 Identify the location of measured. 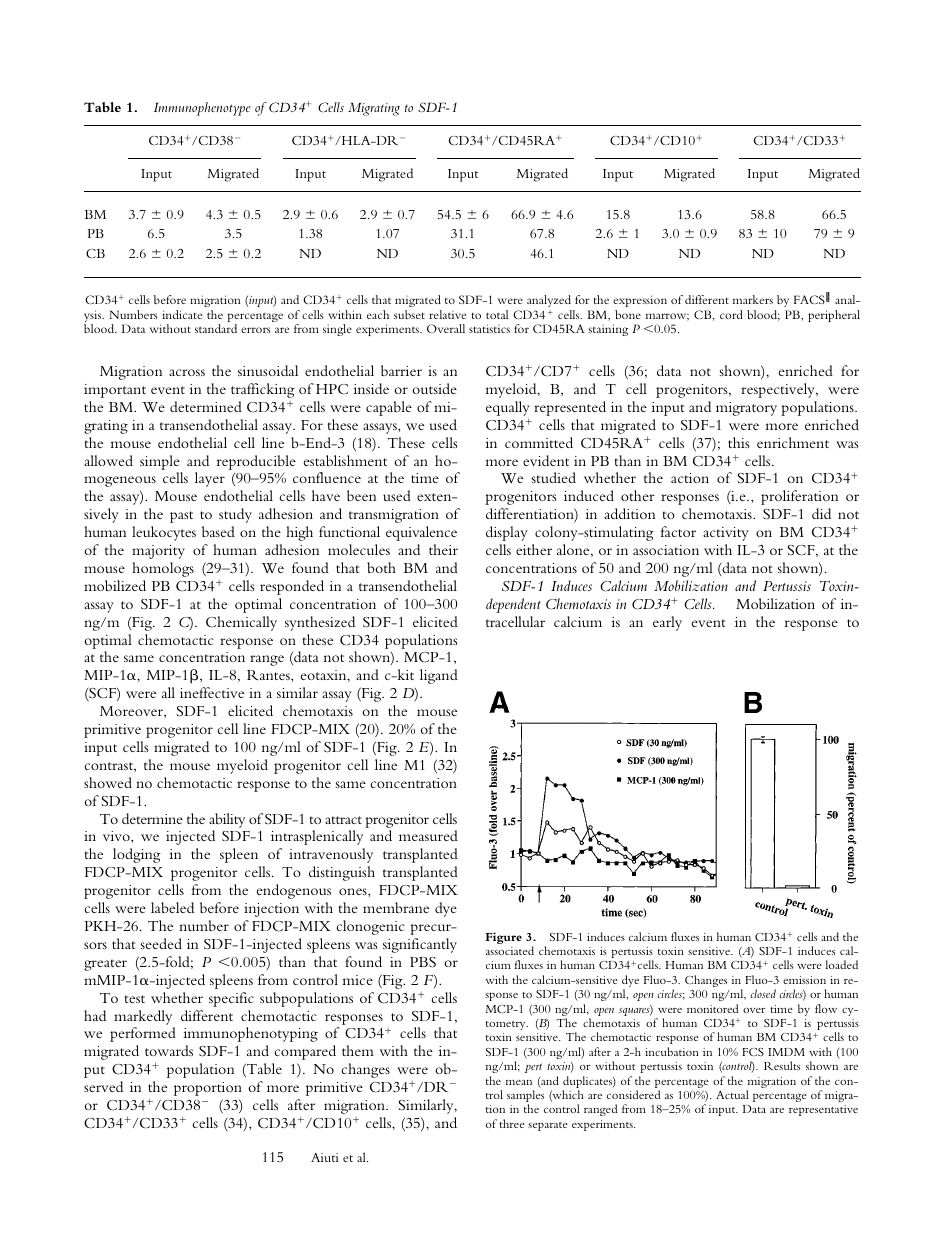
(428, 835).
